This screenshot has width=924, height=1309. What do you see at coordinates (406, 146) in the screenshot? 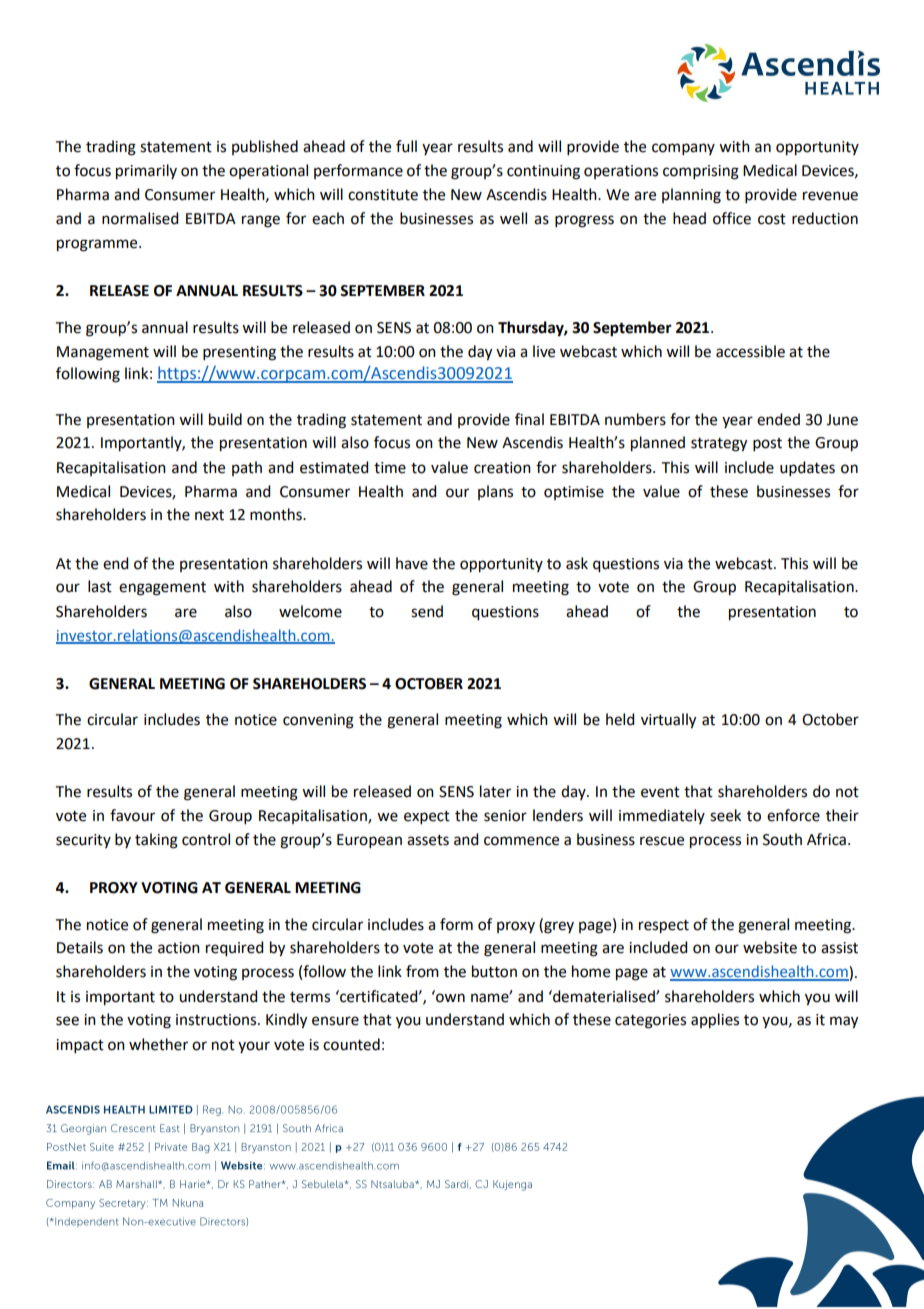
I see `full` at bounding box center [406, 146].
